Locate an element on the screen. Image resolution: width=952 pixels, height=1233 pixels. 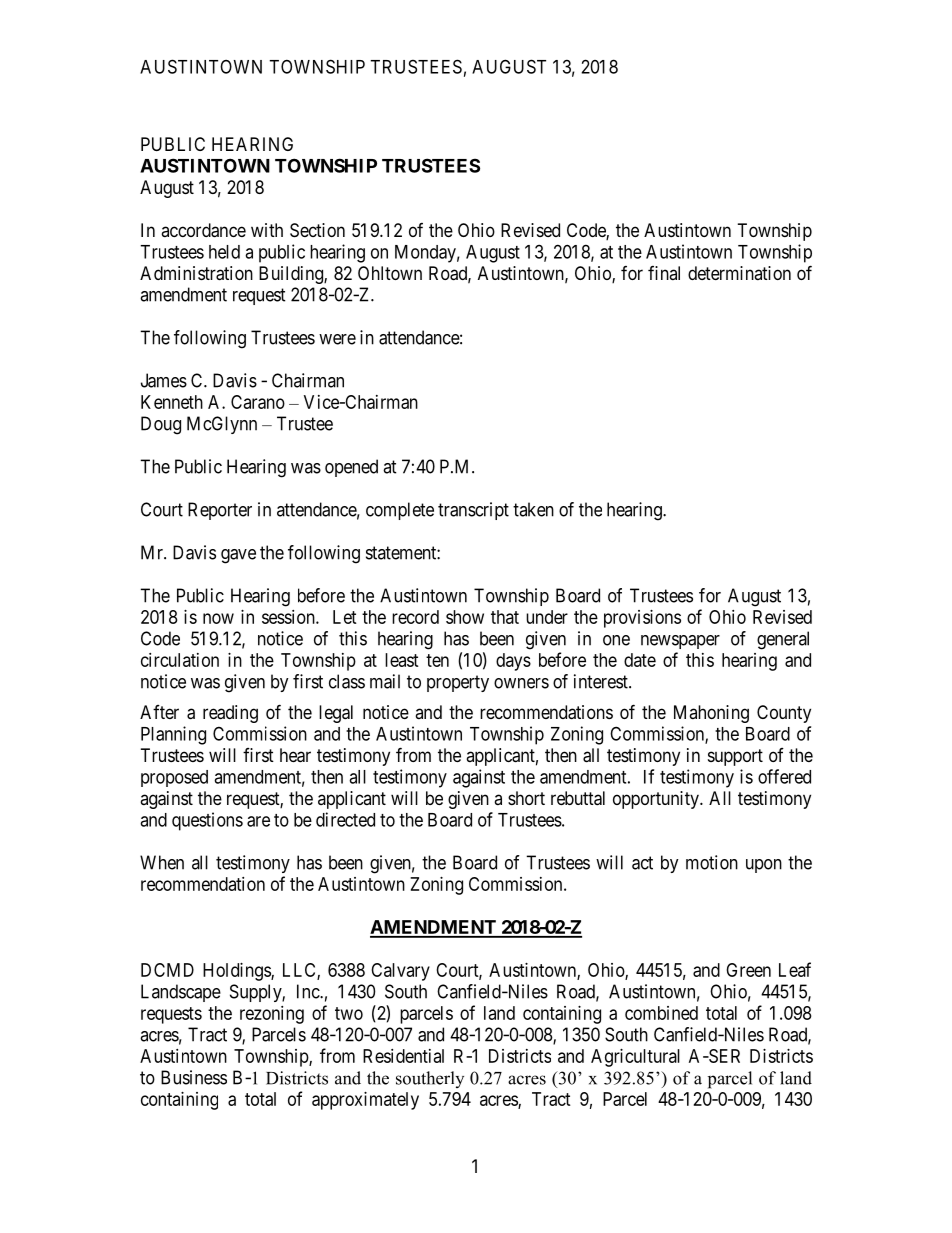
short is located at coordinates (526, 798).
